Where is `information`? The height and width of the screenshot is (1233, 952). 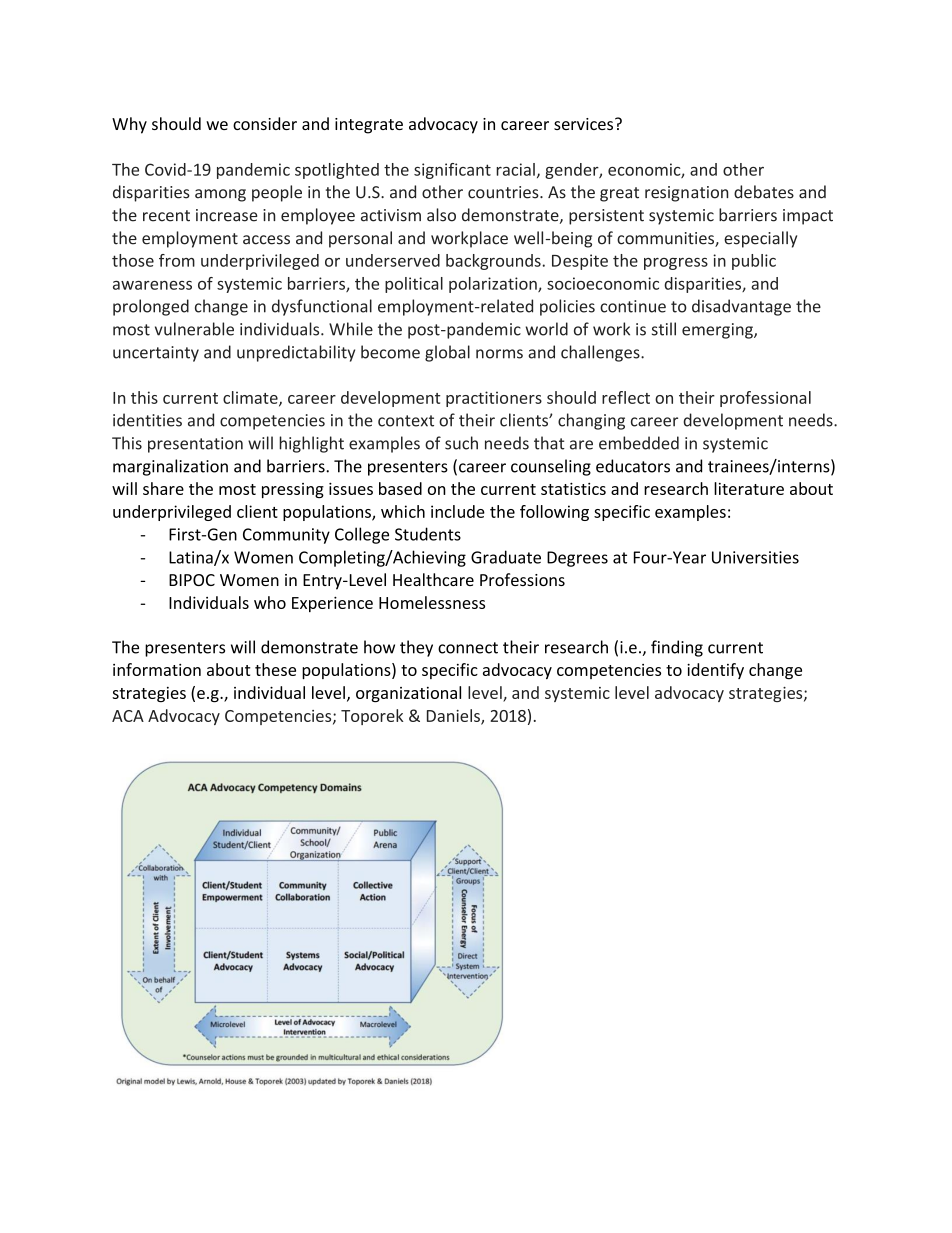
information is located at coordinates (157, 669).
